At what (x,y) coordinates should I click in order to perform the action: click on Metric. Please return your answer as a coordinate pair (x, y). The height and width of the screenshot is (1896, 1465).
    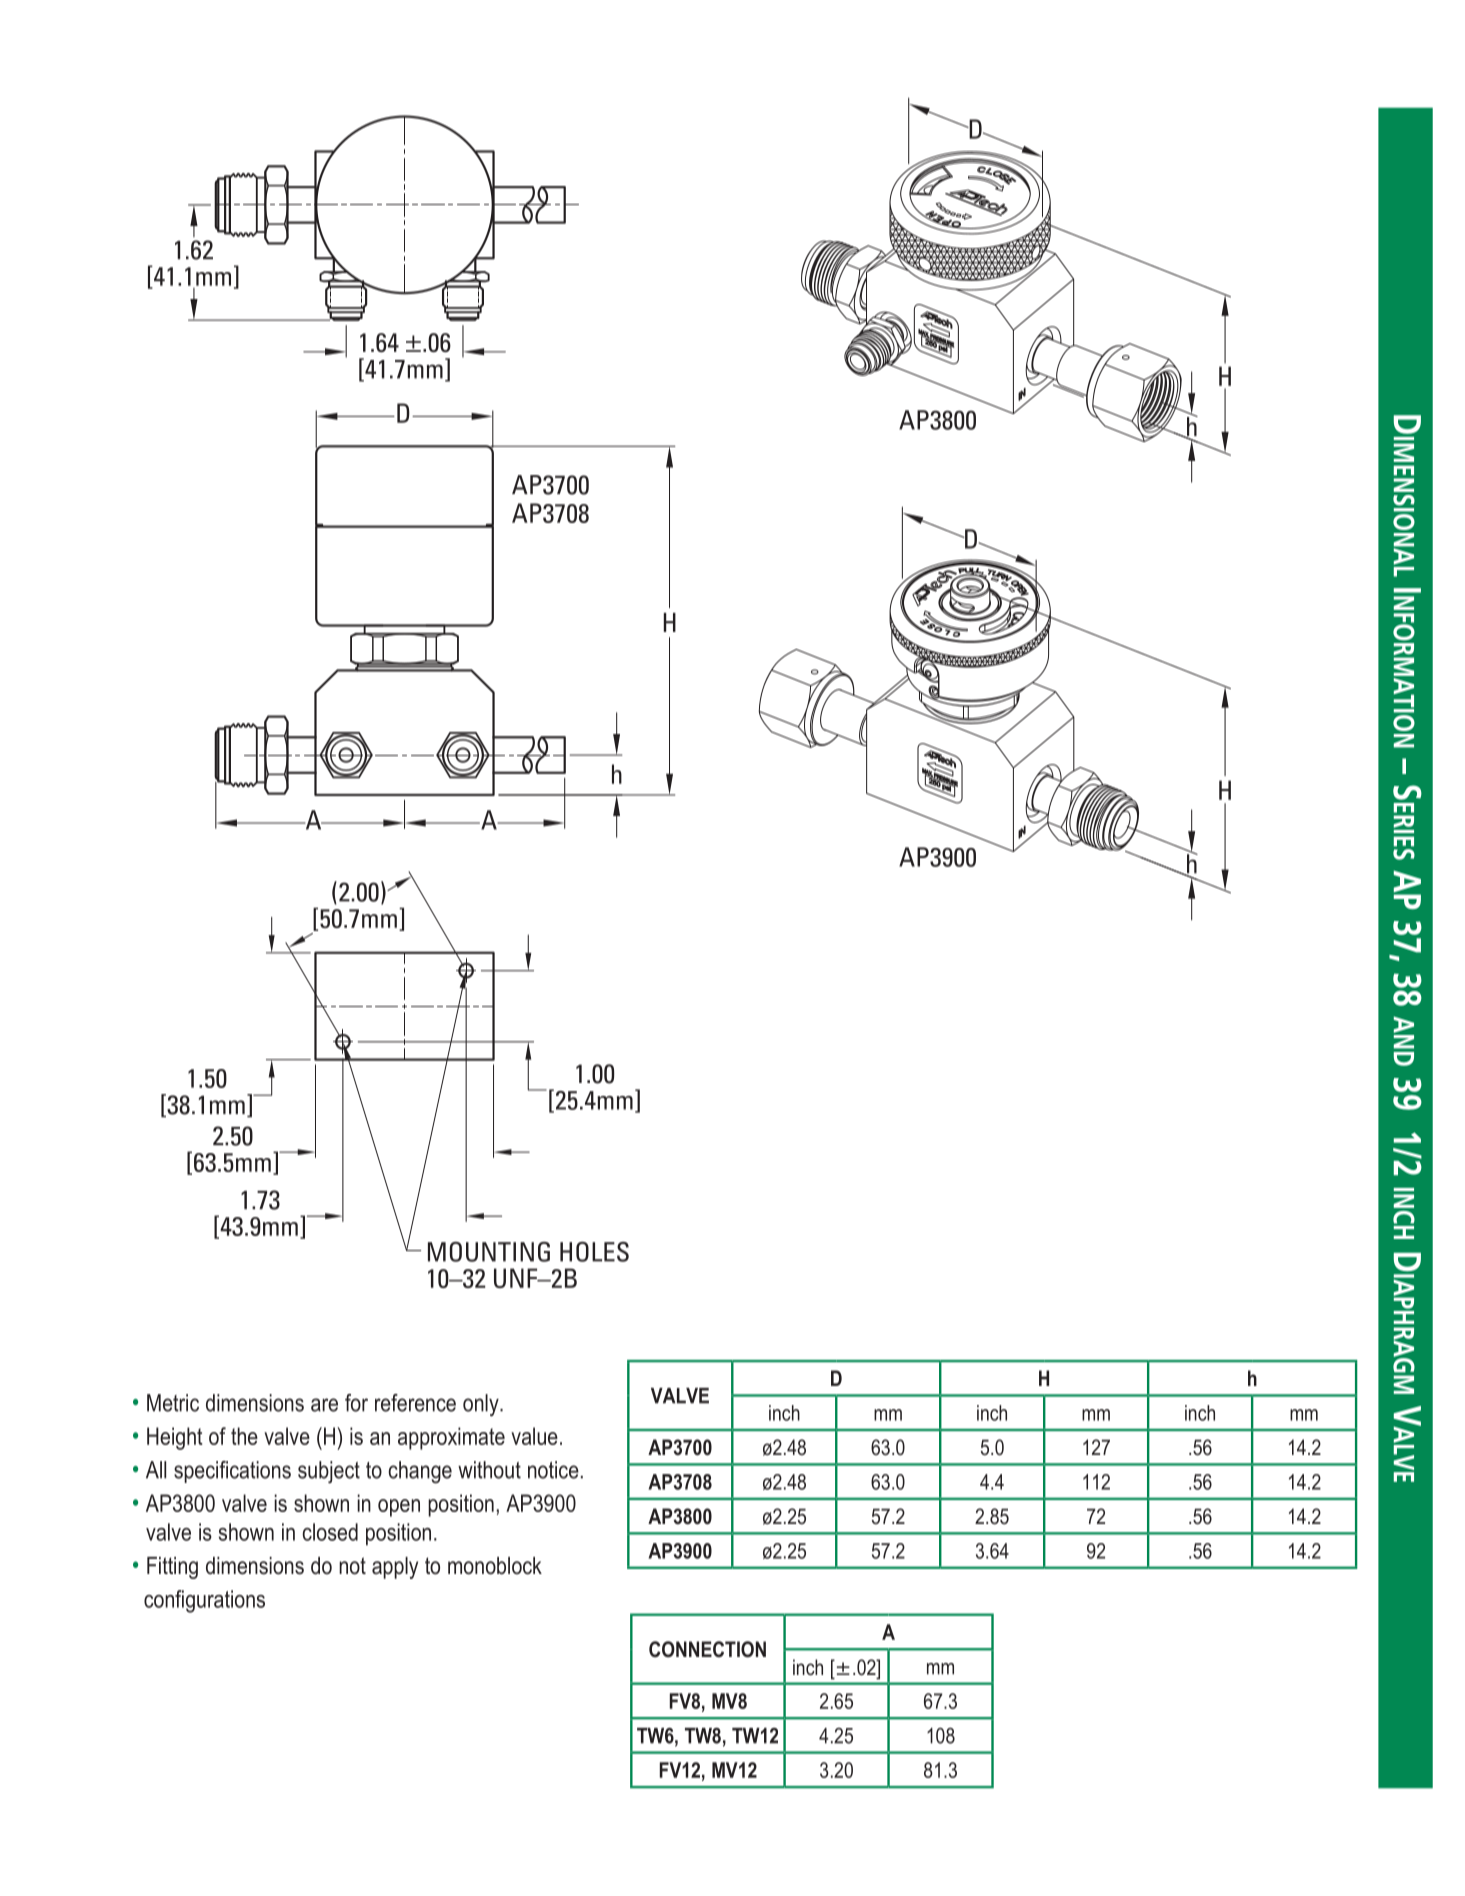
    Looking at the image, I should click on (173, 1403).
